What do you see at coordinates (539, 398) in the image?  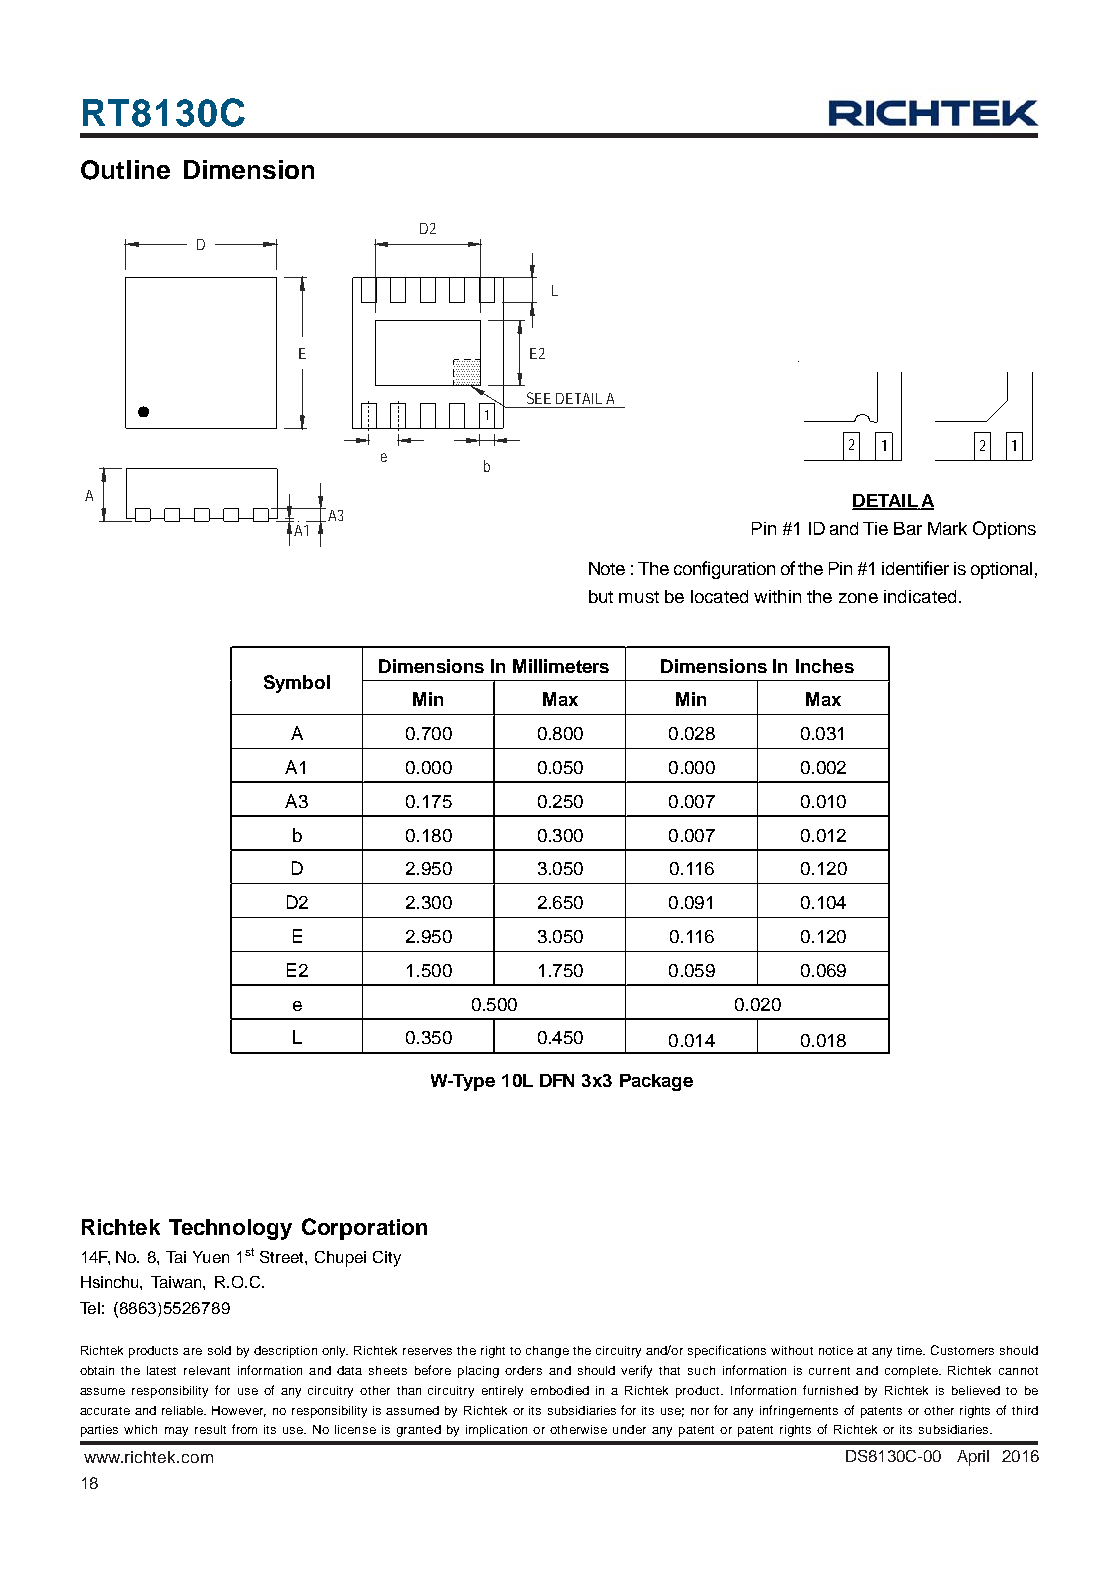 I see `SEE` at bounding box center [539, 398].
